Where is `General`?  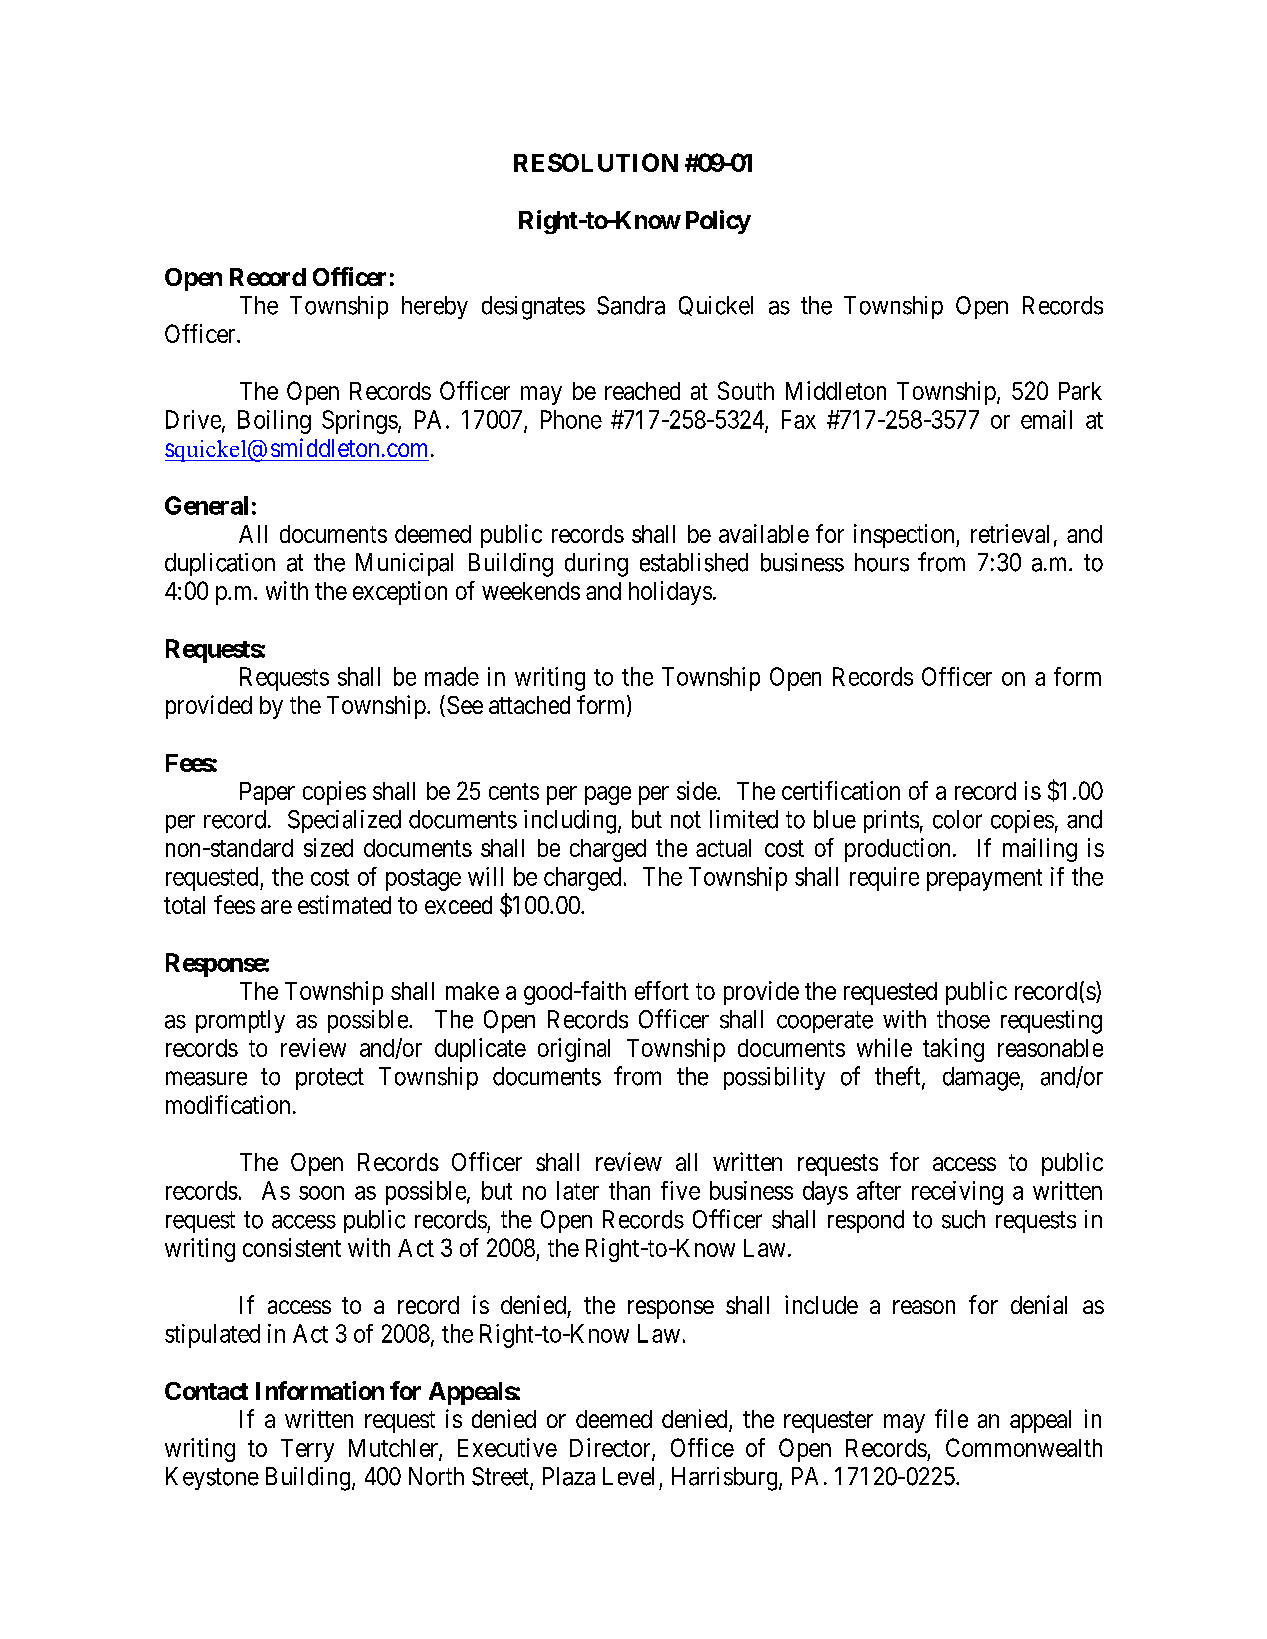
General is located at coordinates (206, 505).
